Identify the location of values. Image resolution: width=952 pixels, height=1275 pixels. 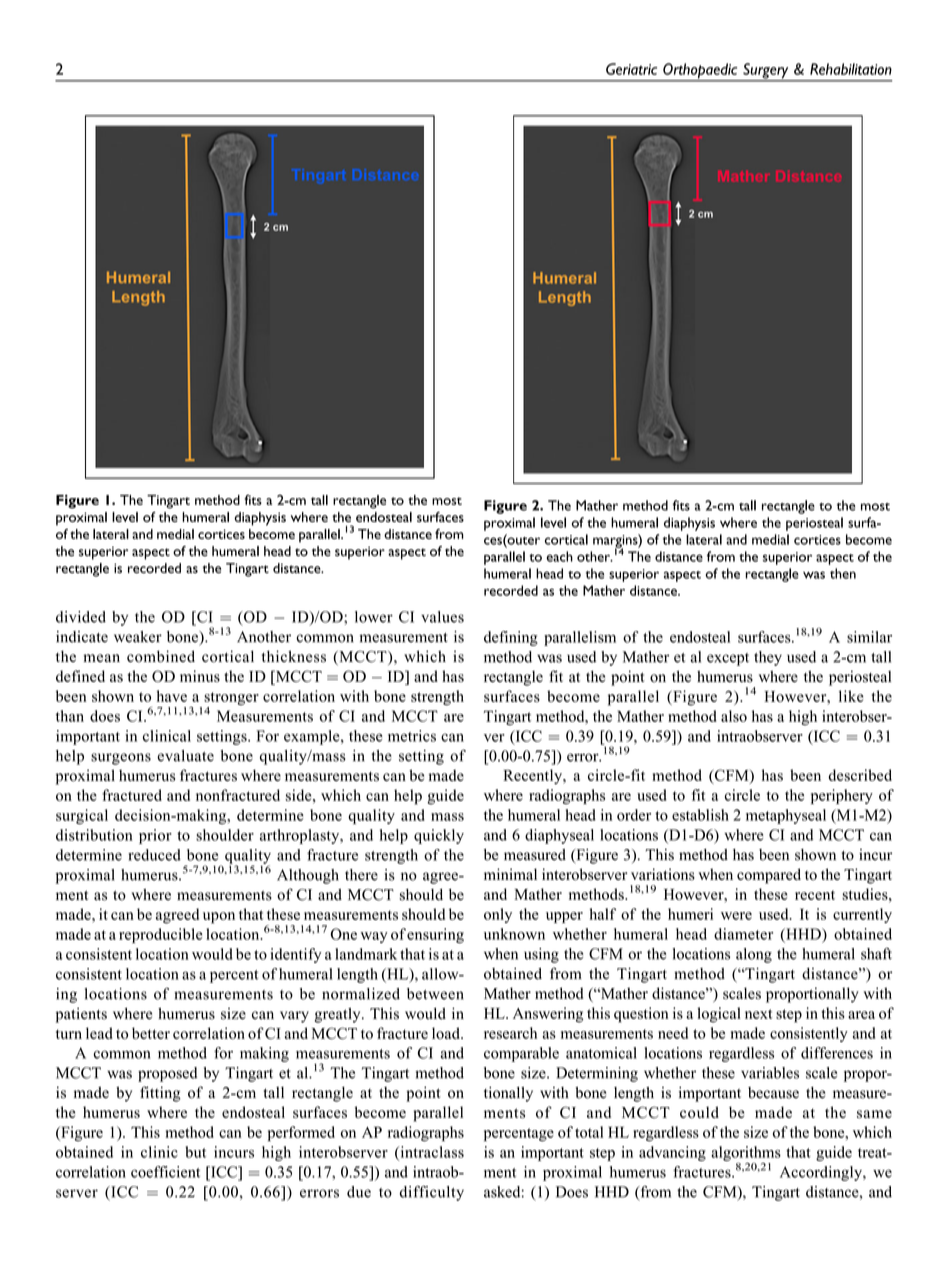
(442, 617).
